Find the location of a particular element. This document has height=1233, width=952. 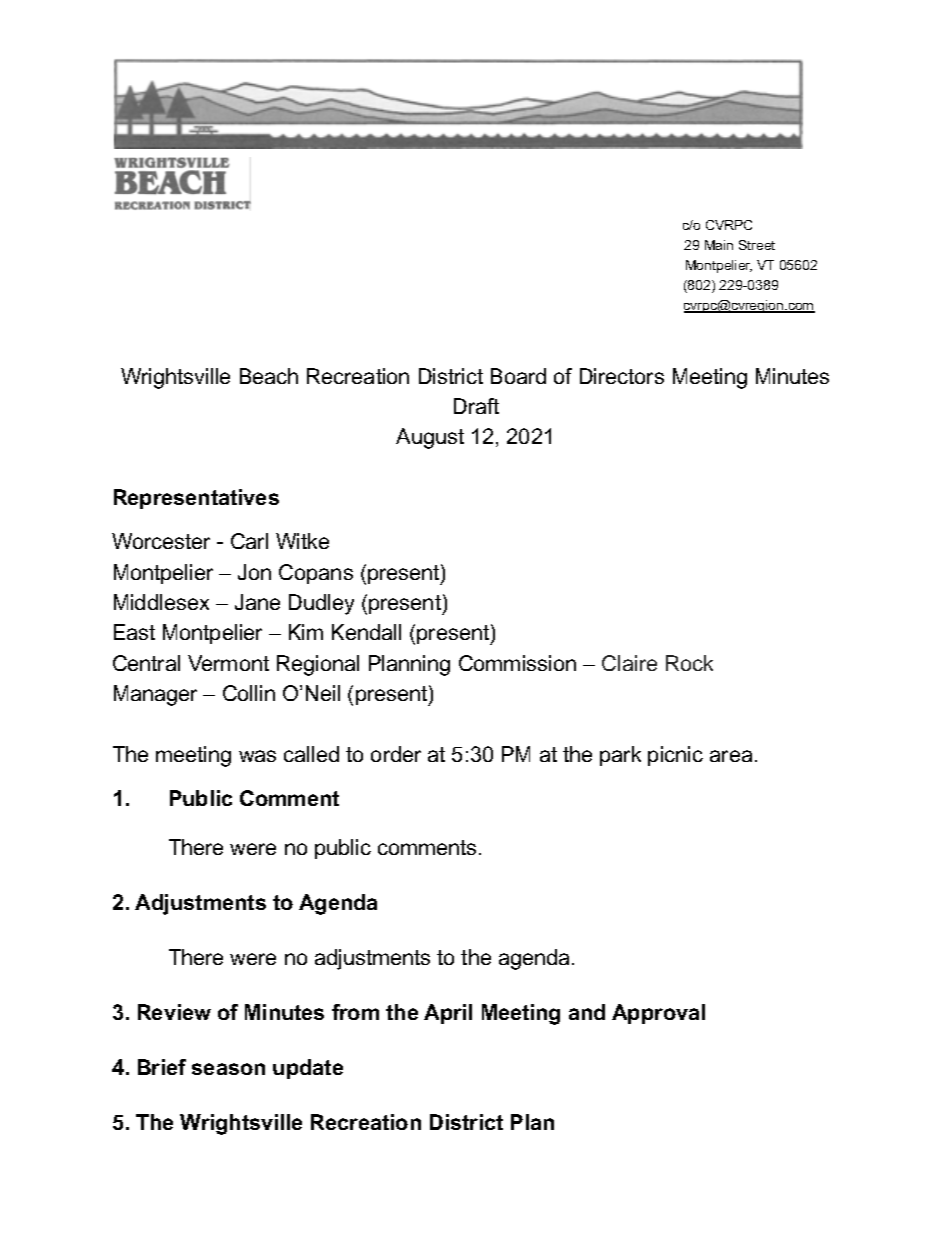

season is located at coordinates (228, 1069).
